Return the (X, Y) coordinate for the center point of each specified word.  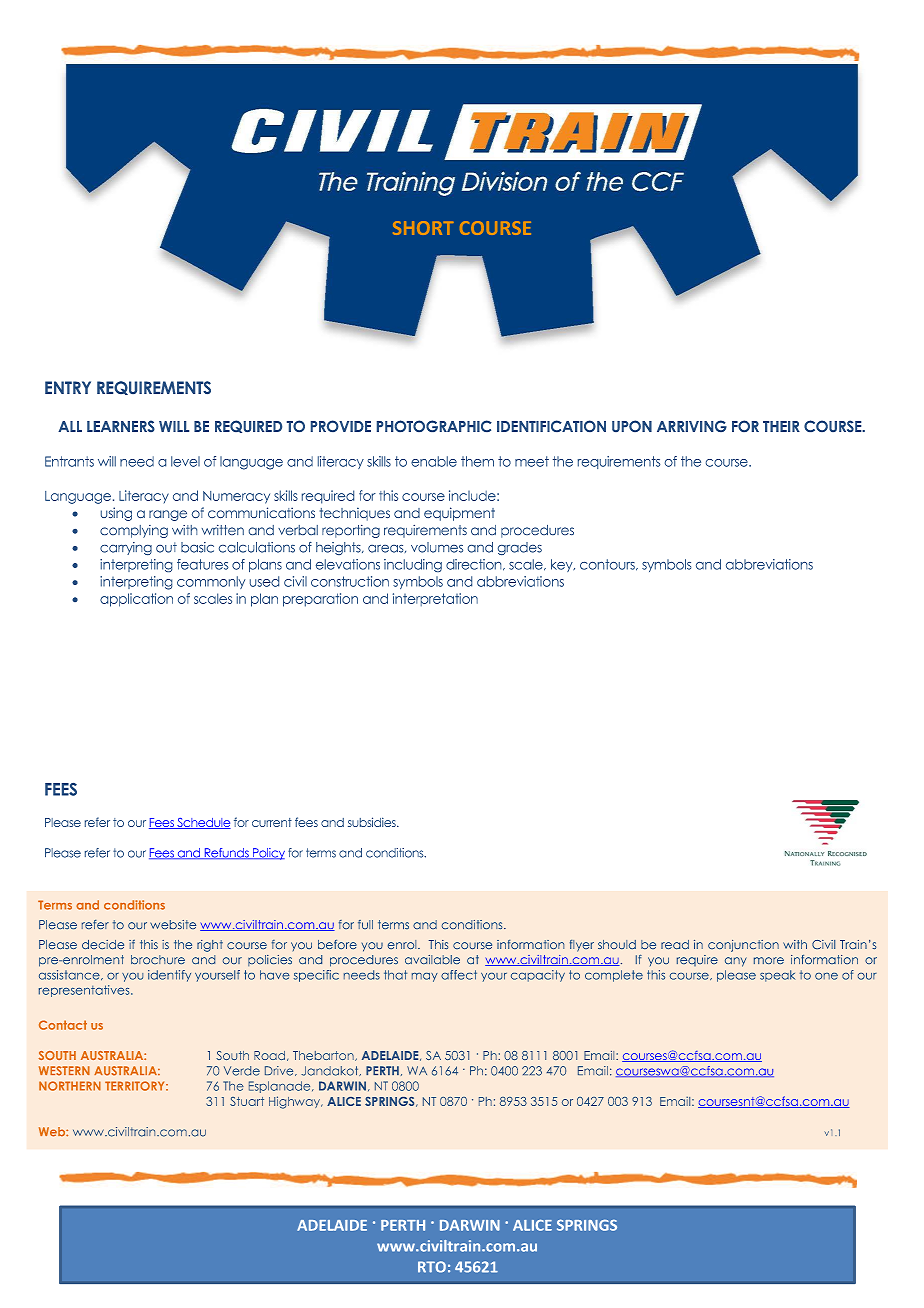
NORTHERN (70, 1086)
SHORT (423, 228)
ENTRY (68, 387)
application (136, 600)
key (563, 565)
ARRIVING (692, 426)
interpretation (435, 599)
